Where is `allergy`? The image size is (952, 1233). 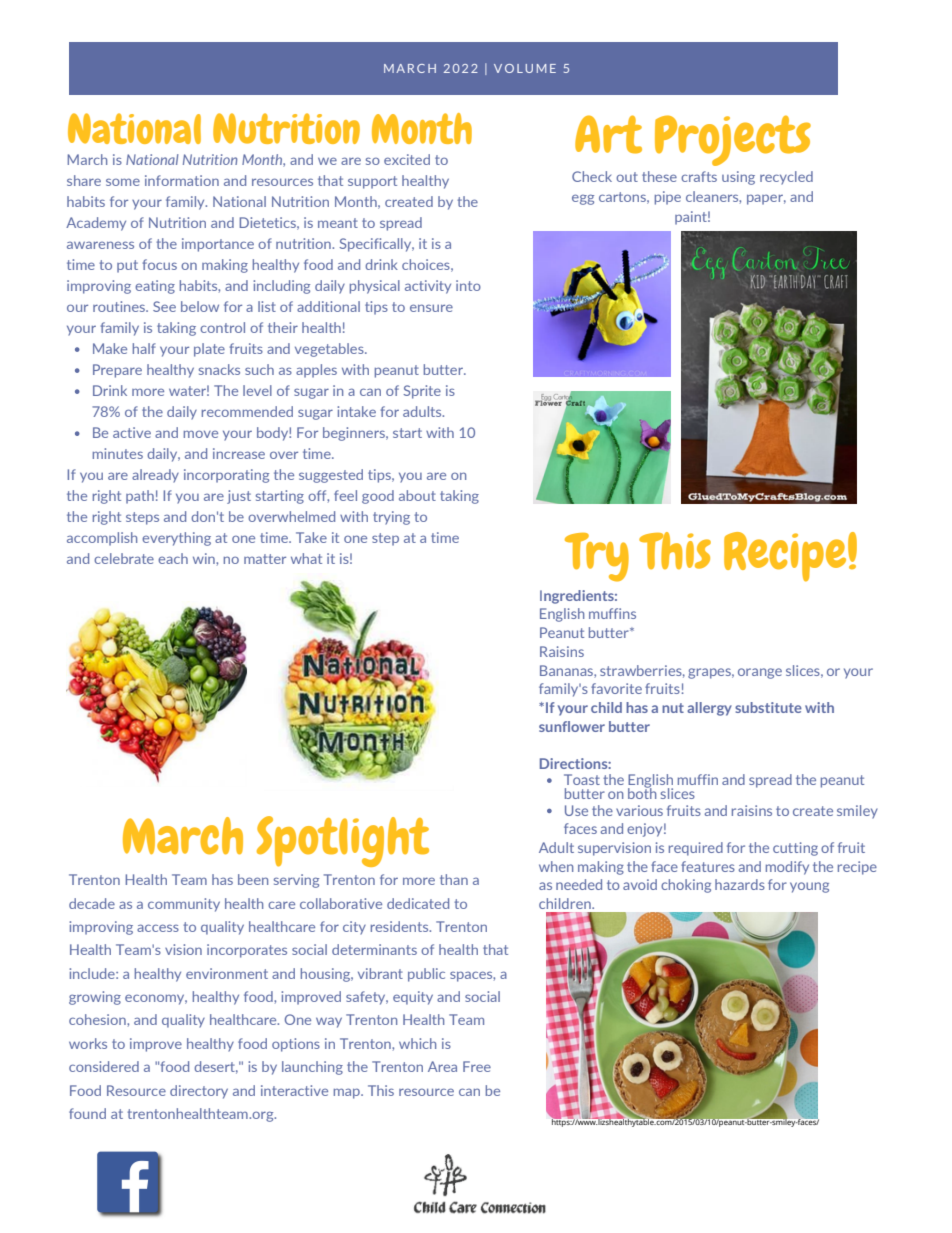
allergy is located at coordinates (709, 709).
